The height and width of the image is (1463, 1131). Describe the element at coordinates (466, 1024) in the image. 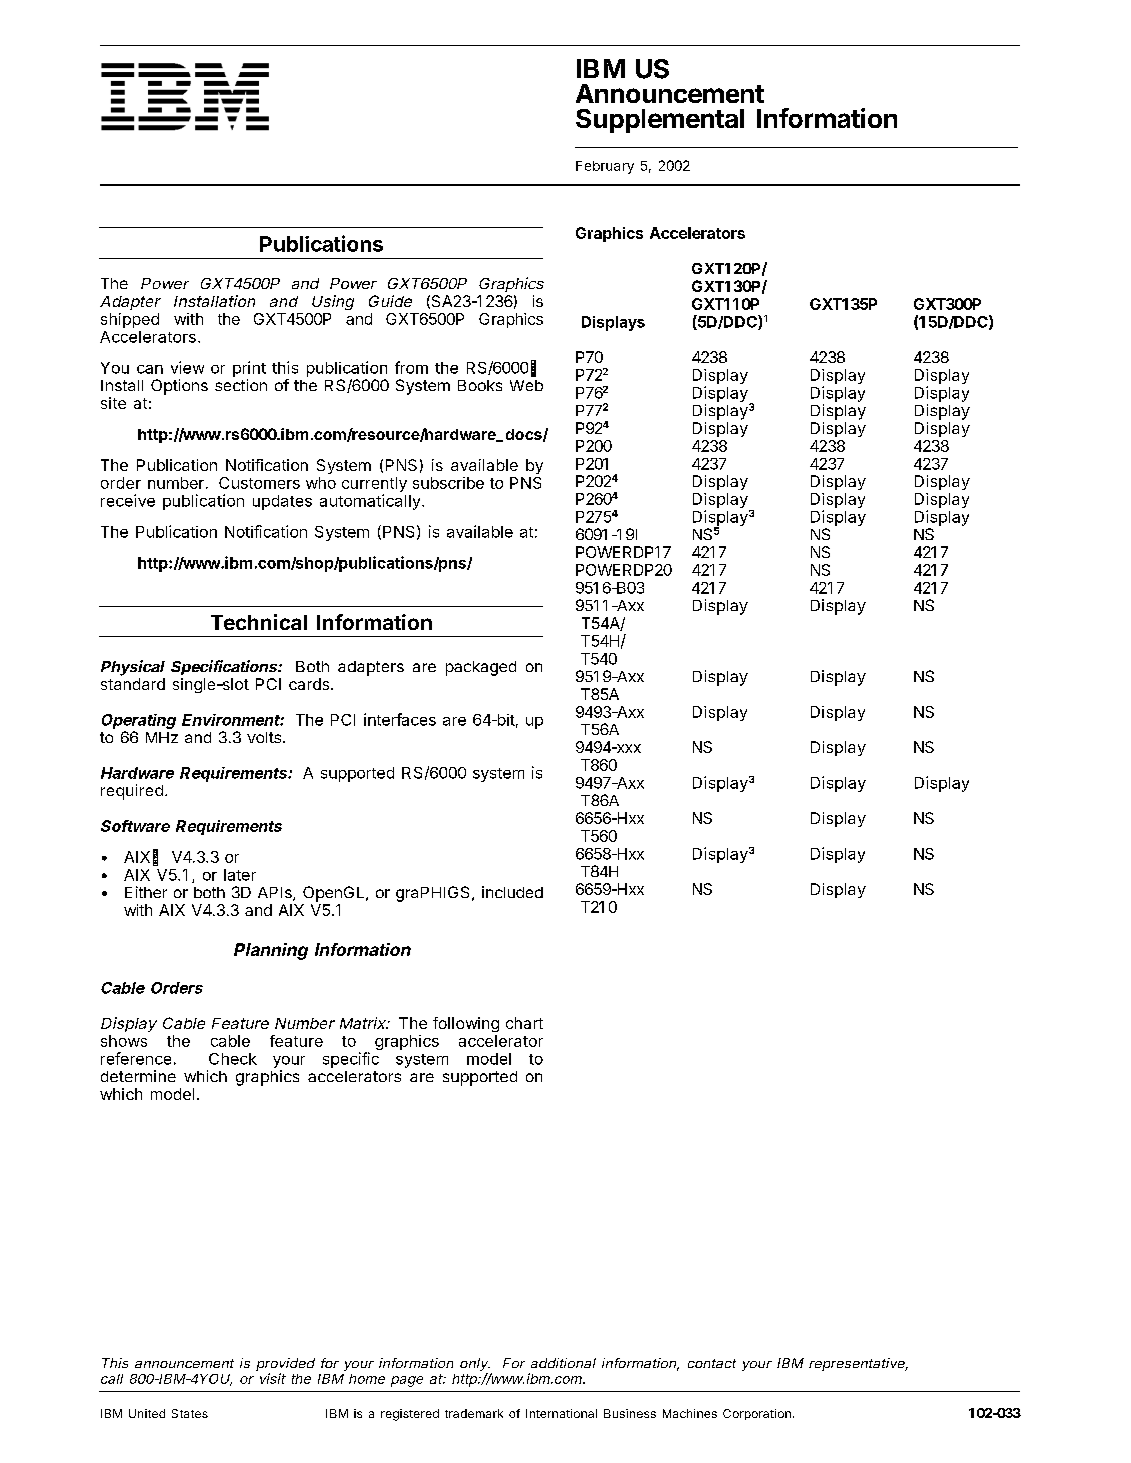

I see `following` at that location.
